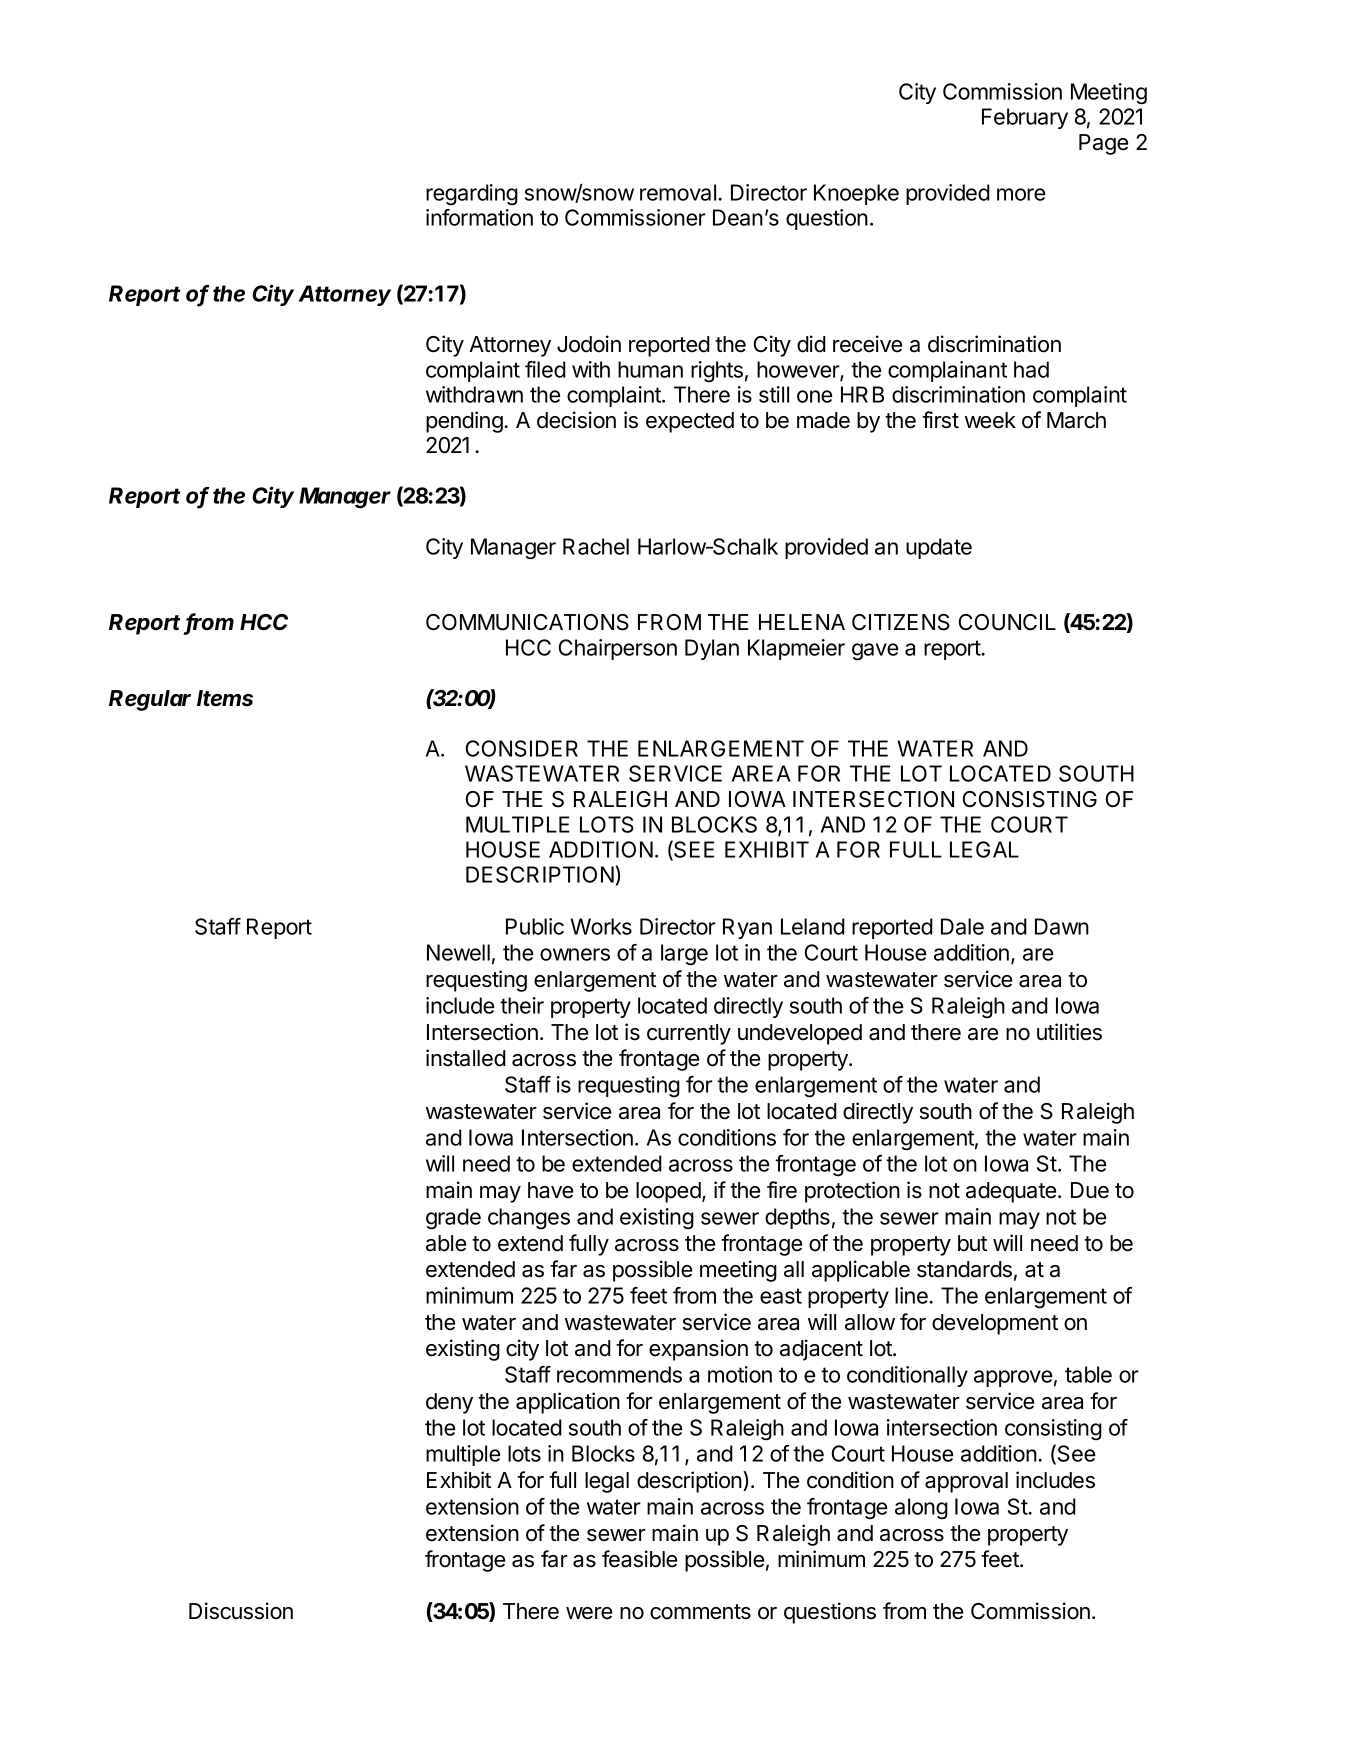 This image has height=1740, width=1345. What do you see at coordinates (962, 926) in the image?
I see `Dale` at bounding box center [962, 926].
